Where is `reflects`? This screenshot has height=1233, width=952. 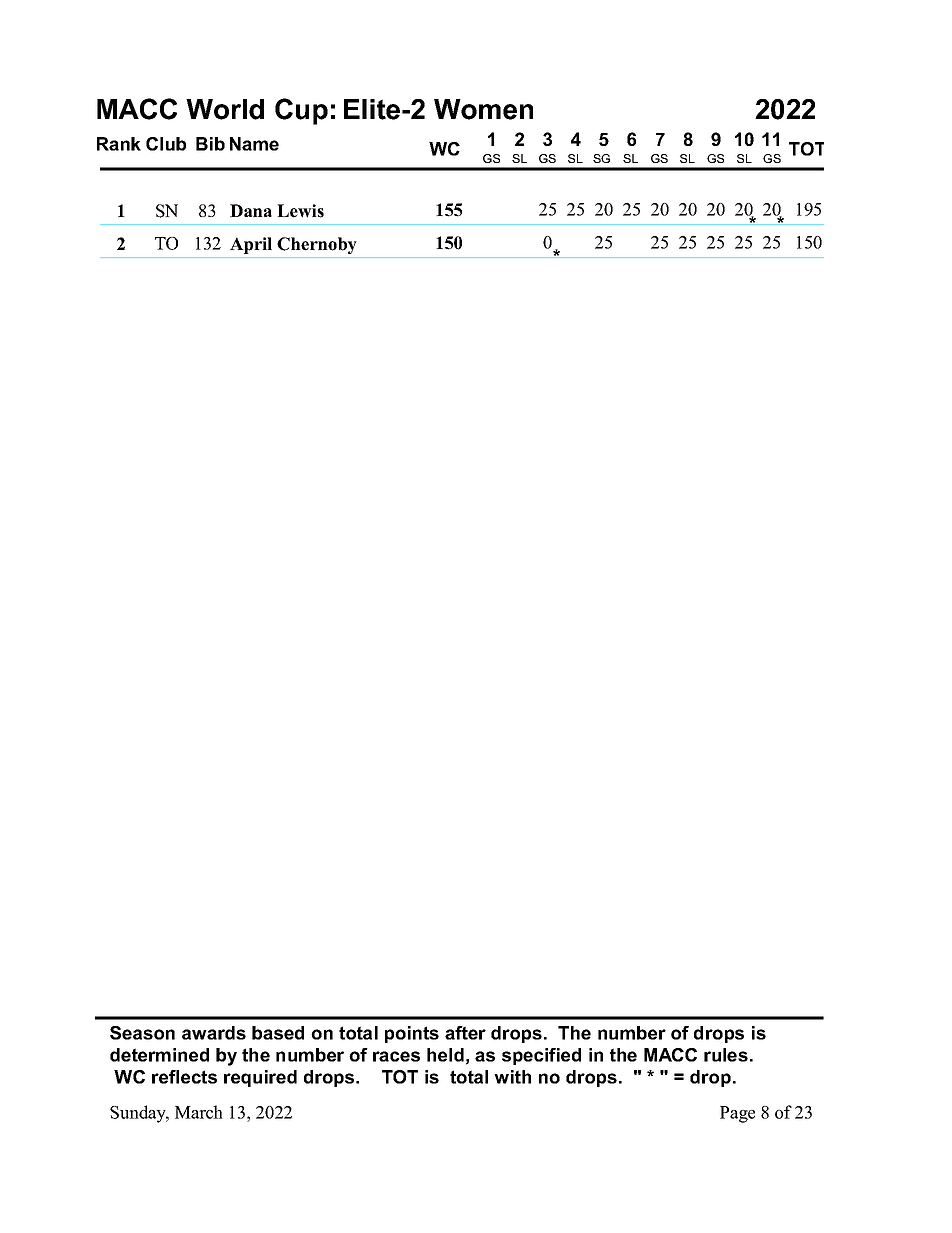
reflects is located at coordinates (184, 1077).
